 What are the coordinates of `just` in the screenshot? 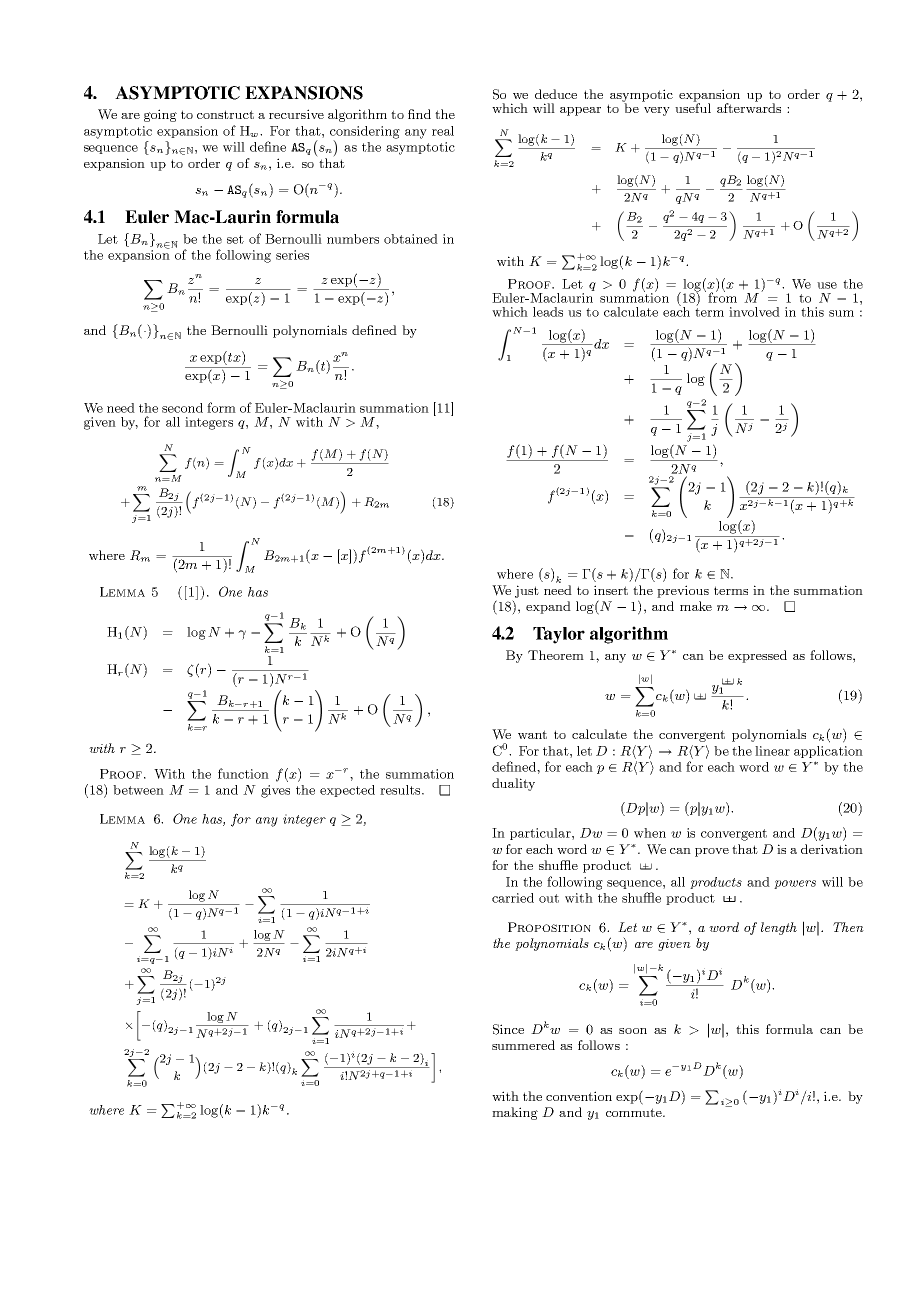 It's located at (527, 591).
